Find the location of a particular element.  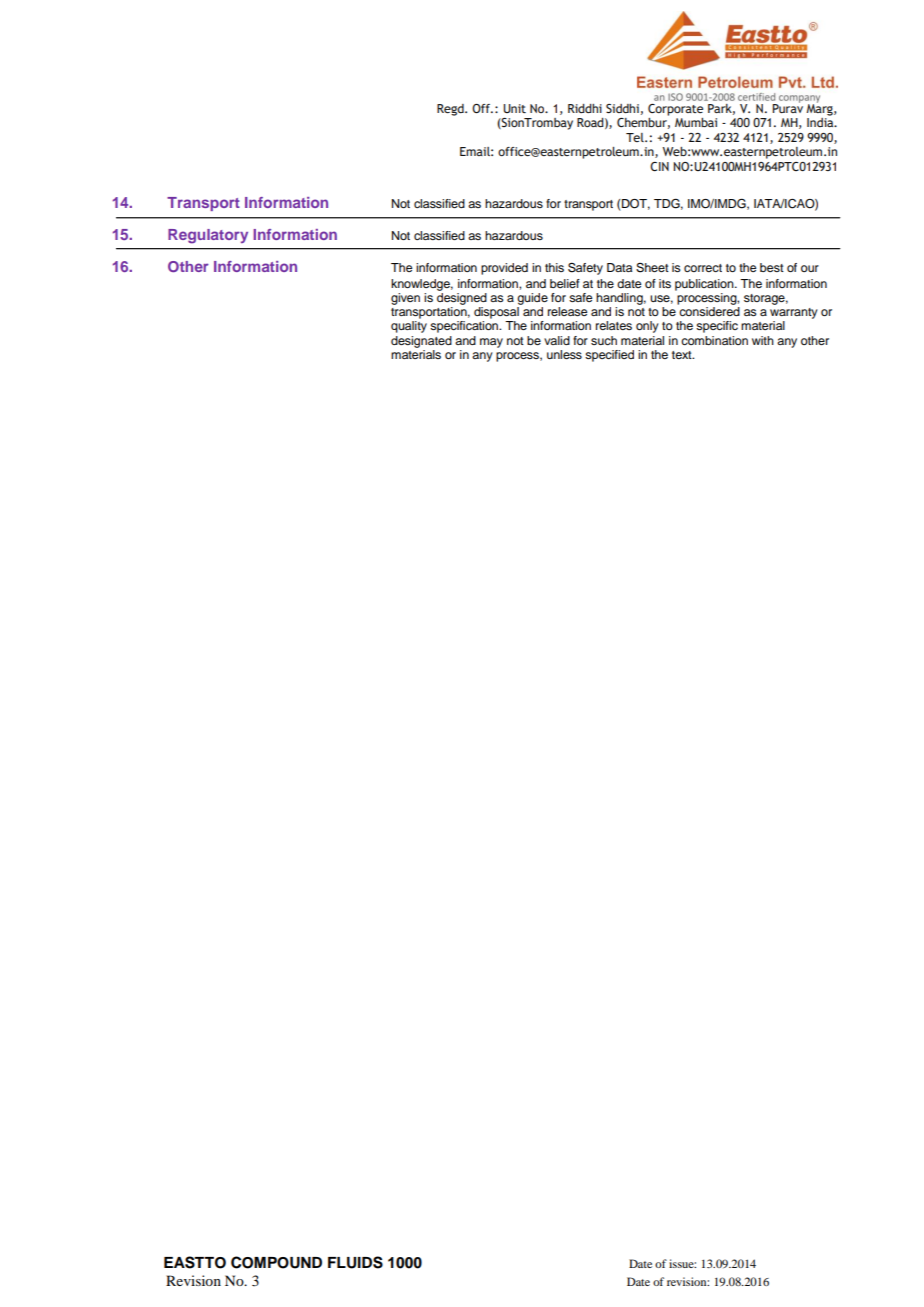

specified is located at coordinates (609, 356).
